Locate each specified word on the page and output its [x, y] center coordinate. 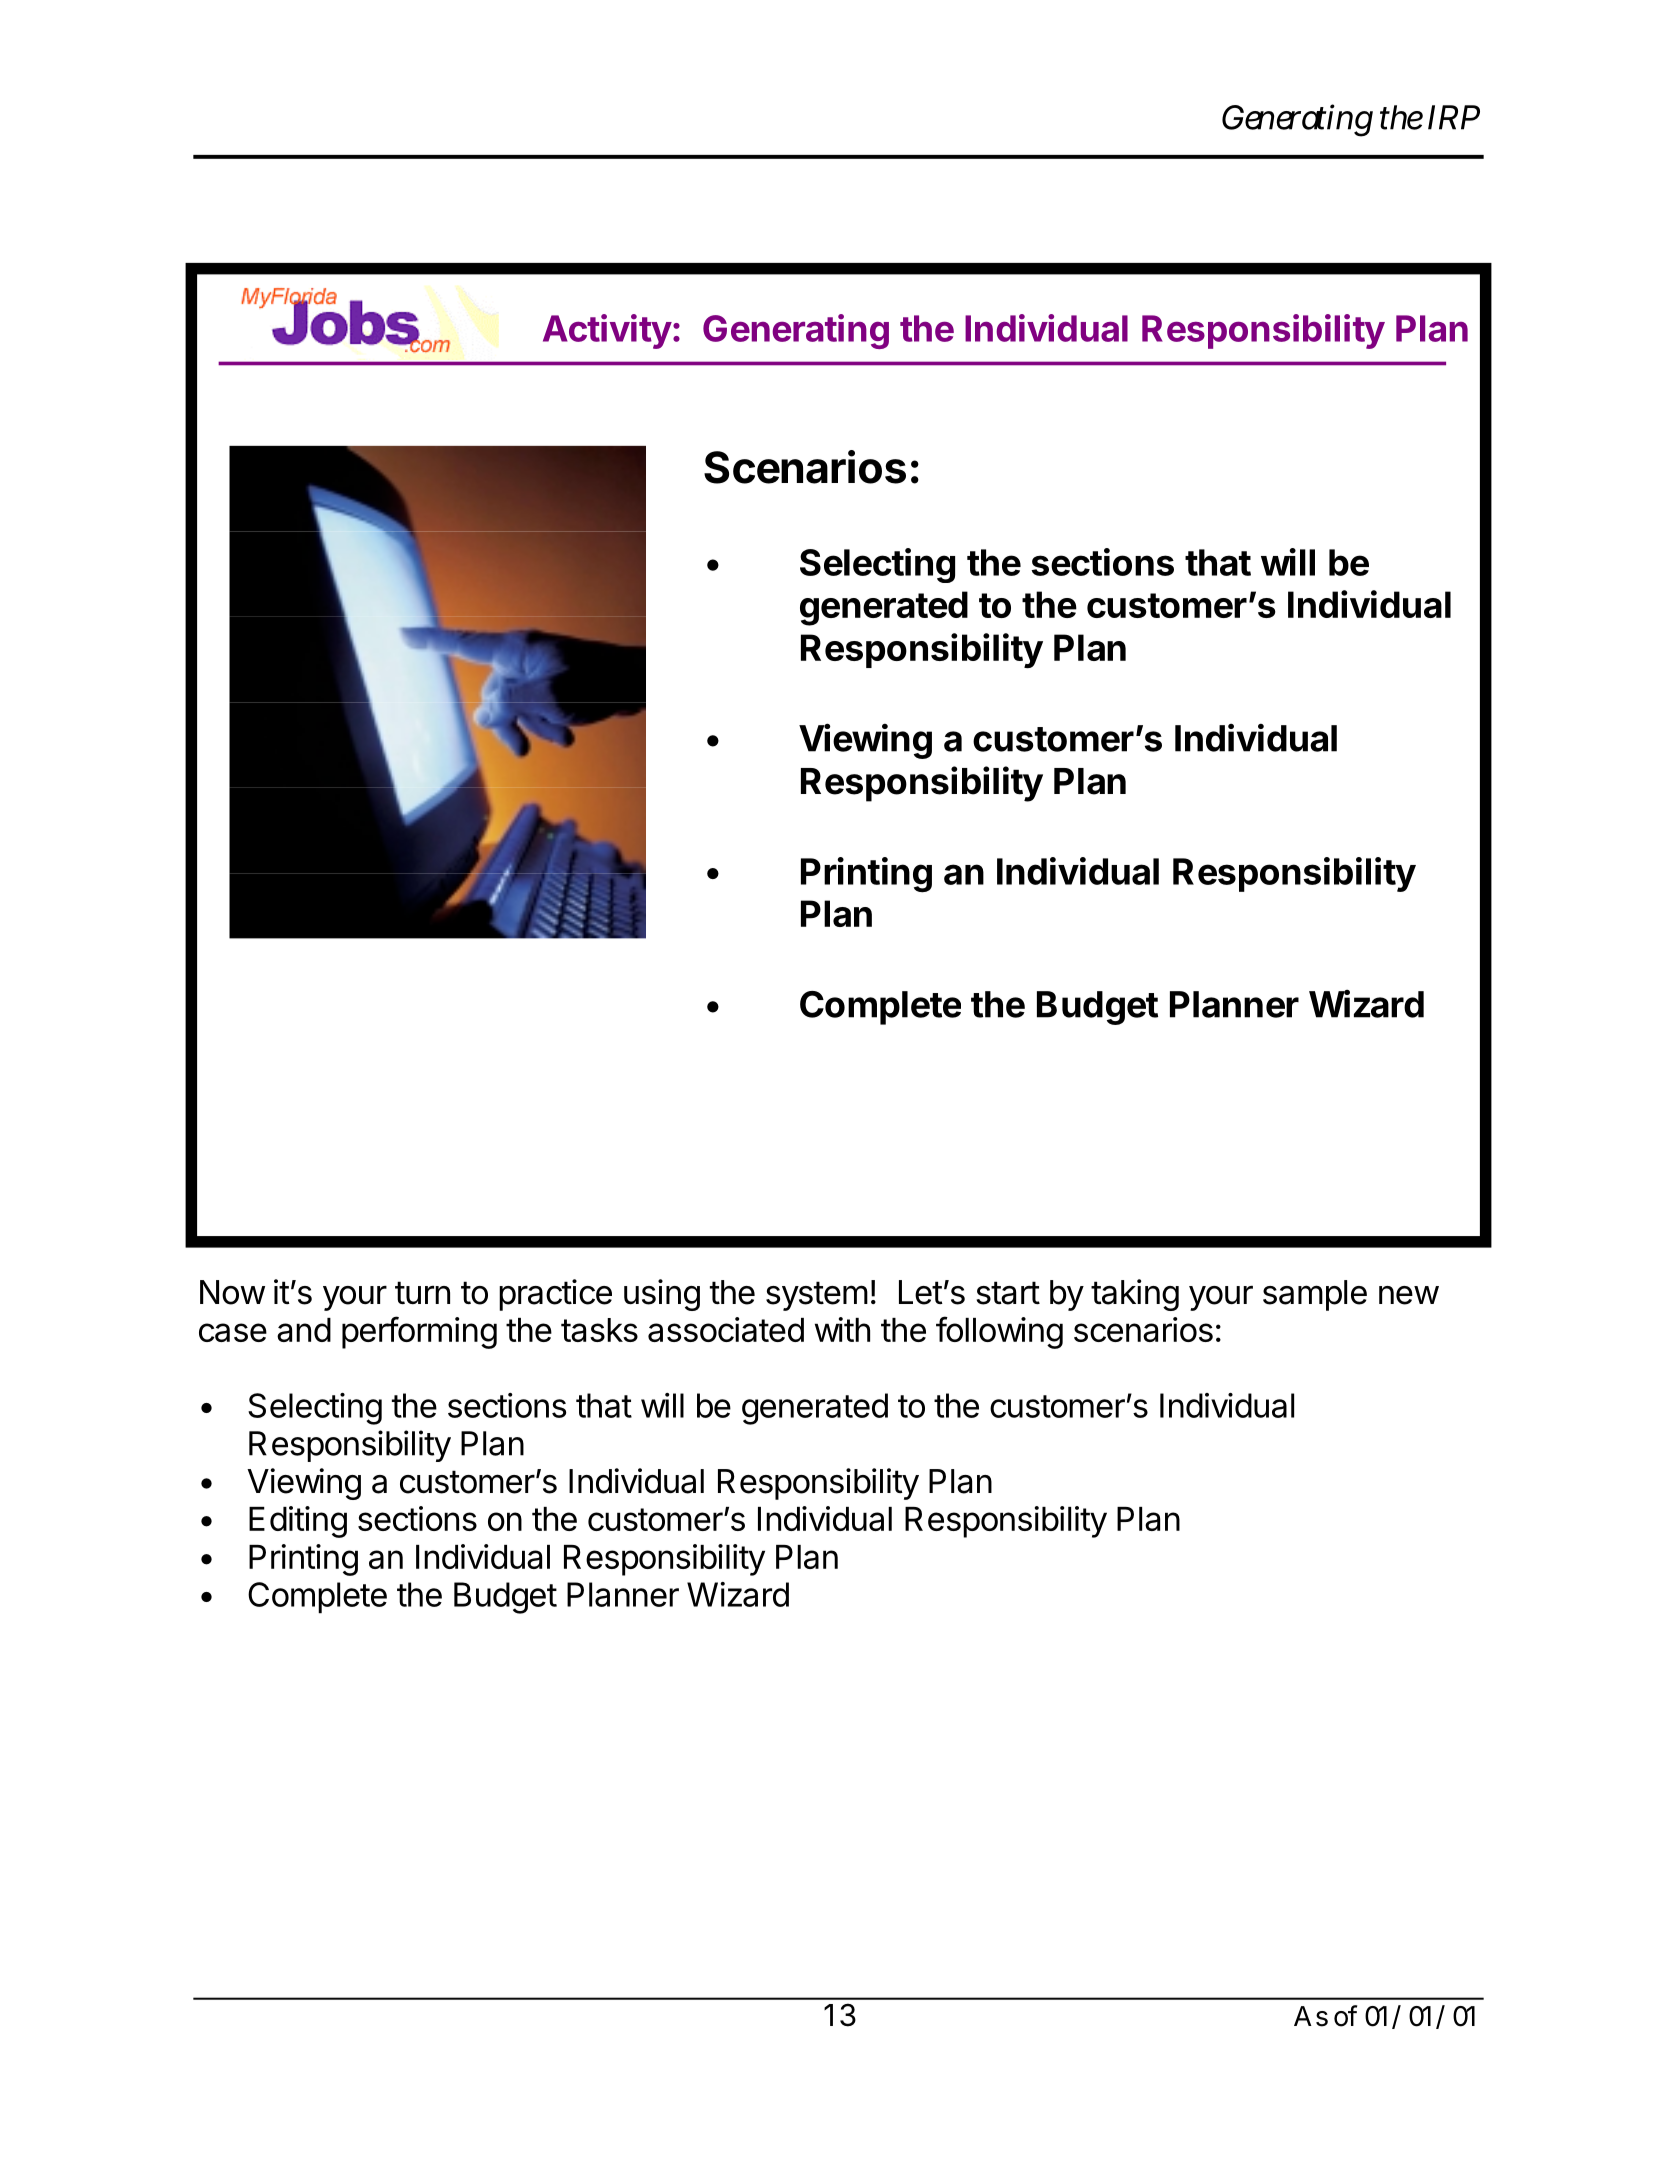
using [662, 1295]
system [817, 1296]
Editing [298, 1522]
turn [422, 1292]
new [1409, 1295]
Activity [607, 331]
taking [1135, 1295]
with [842, 1329]
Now [232, 1292]
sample [1315, 1295]
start [1008, 1293]
